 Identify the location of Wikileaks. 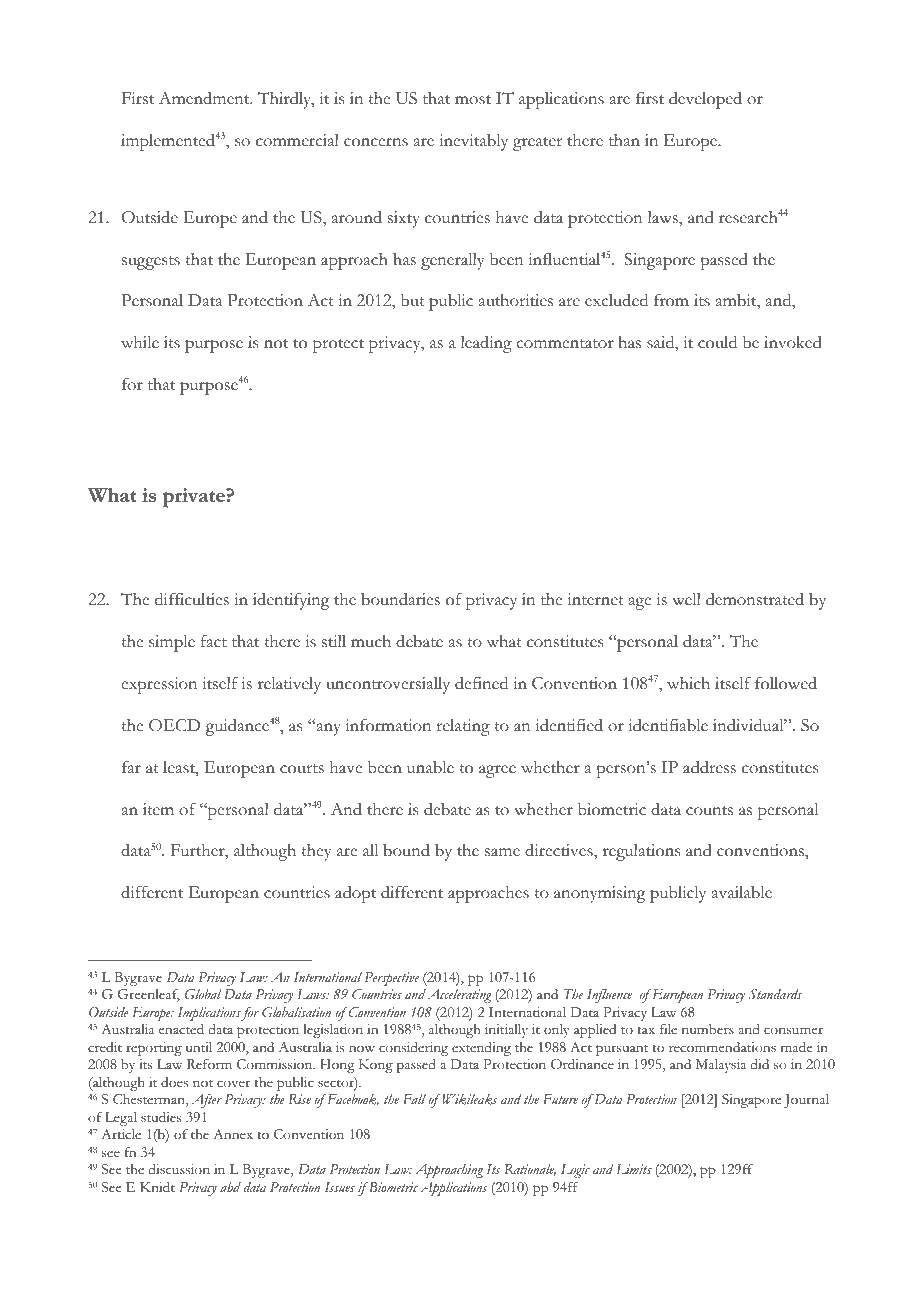
(469, 1099).
